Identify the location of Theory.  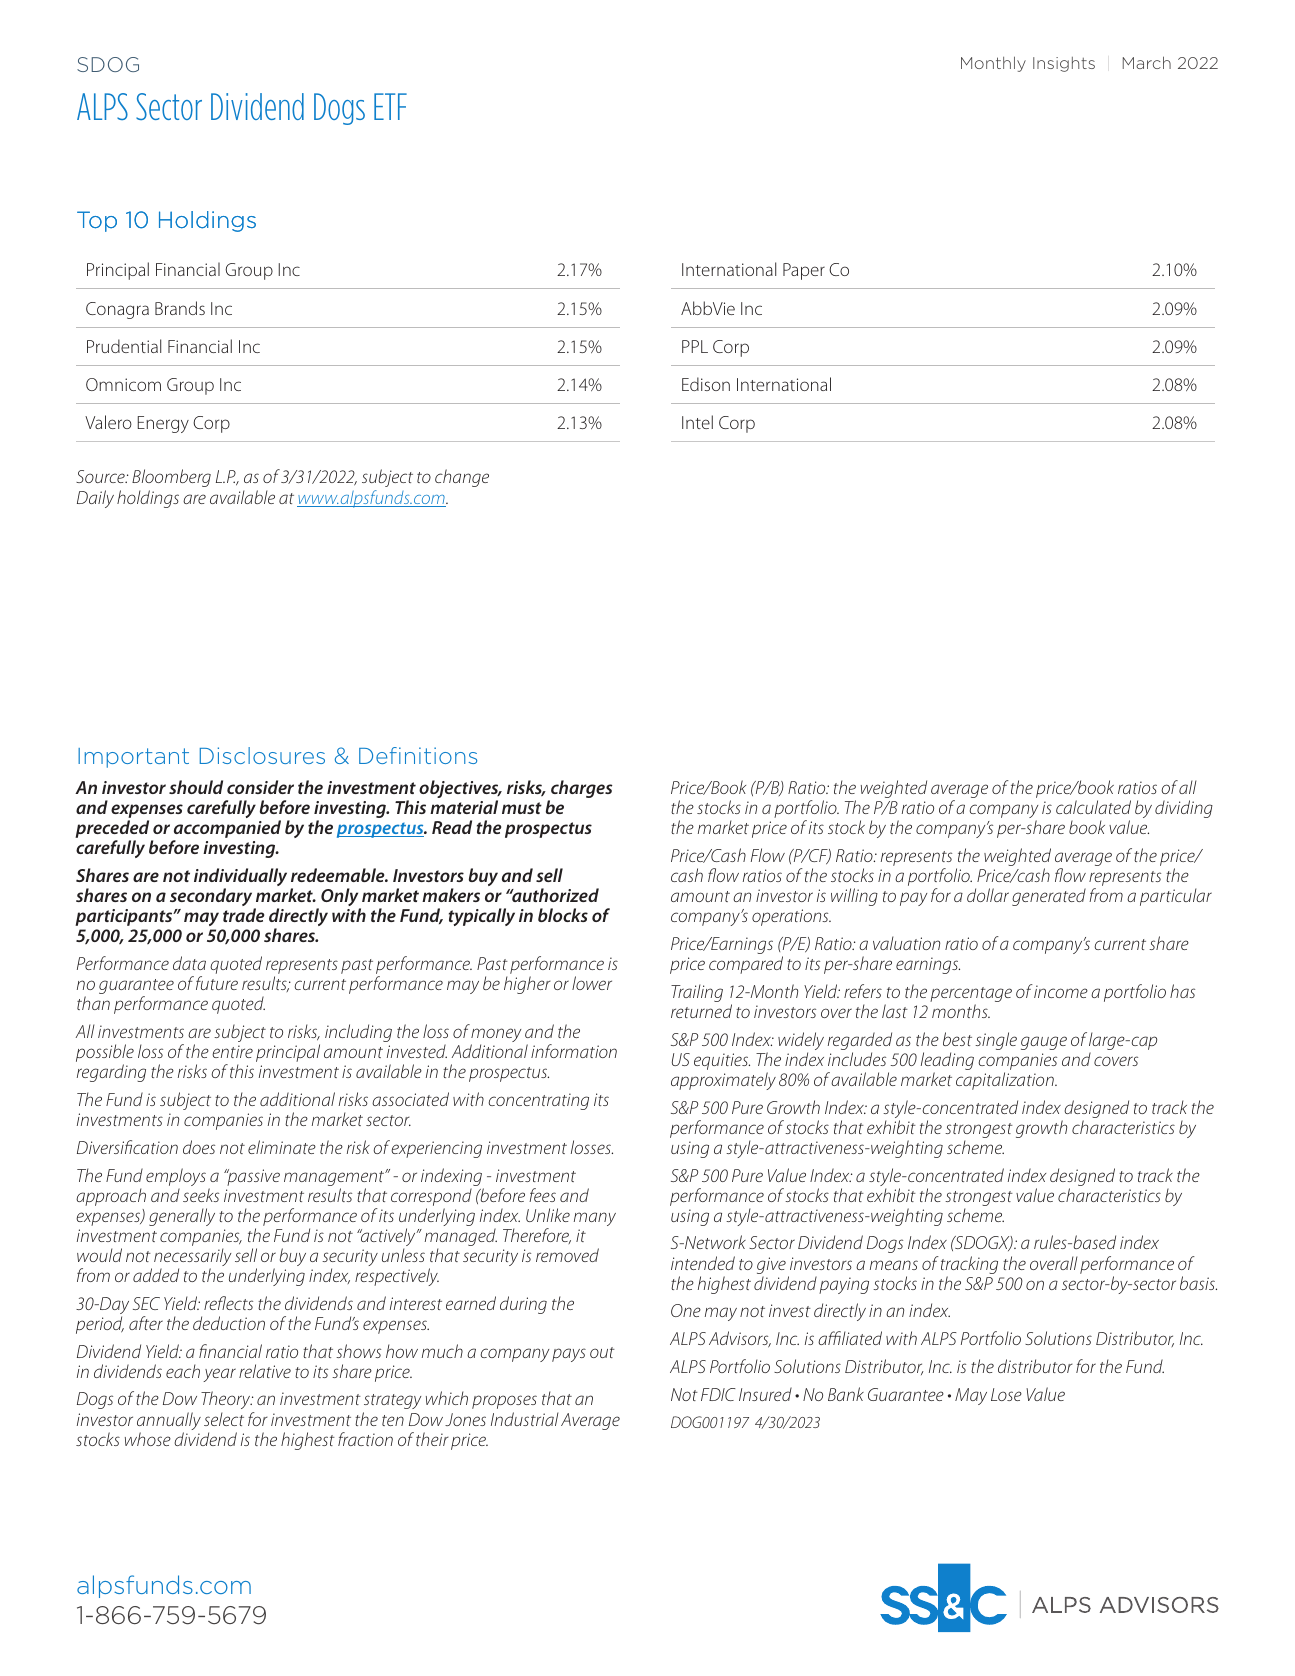
(227, 1402).
